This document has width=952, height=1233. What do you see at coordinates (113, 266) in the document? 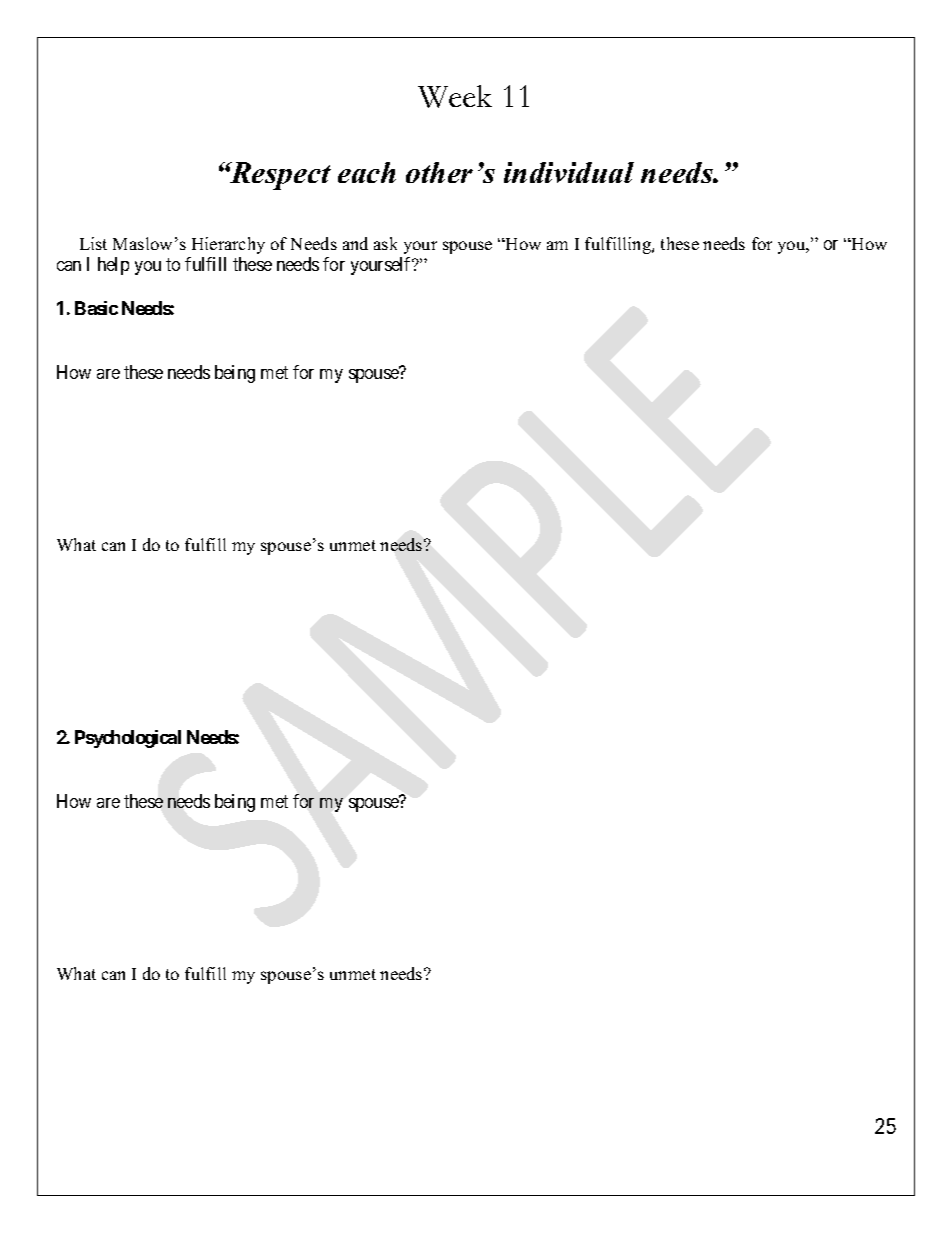
I see `help` at bounding box center [113, 266].
